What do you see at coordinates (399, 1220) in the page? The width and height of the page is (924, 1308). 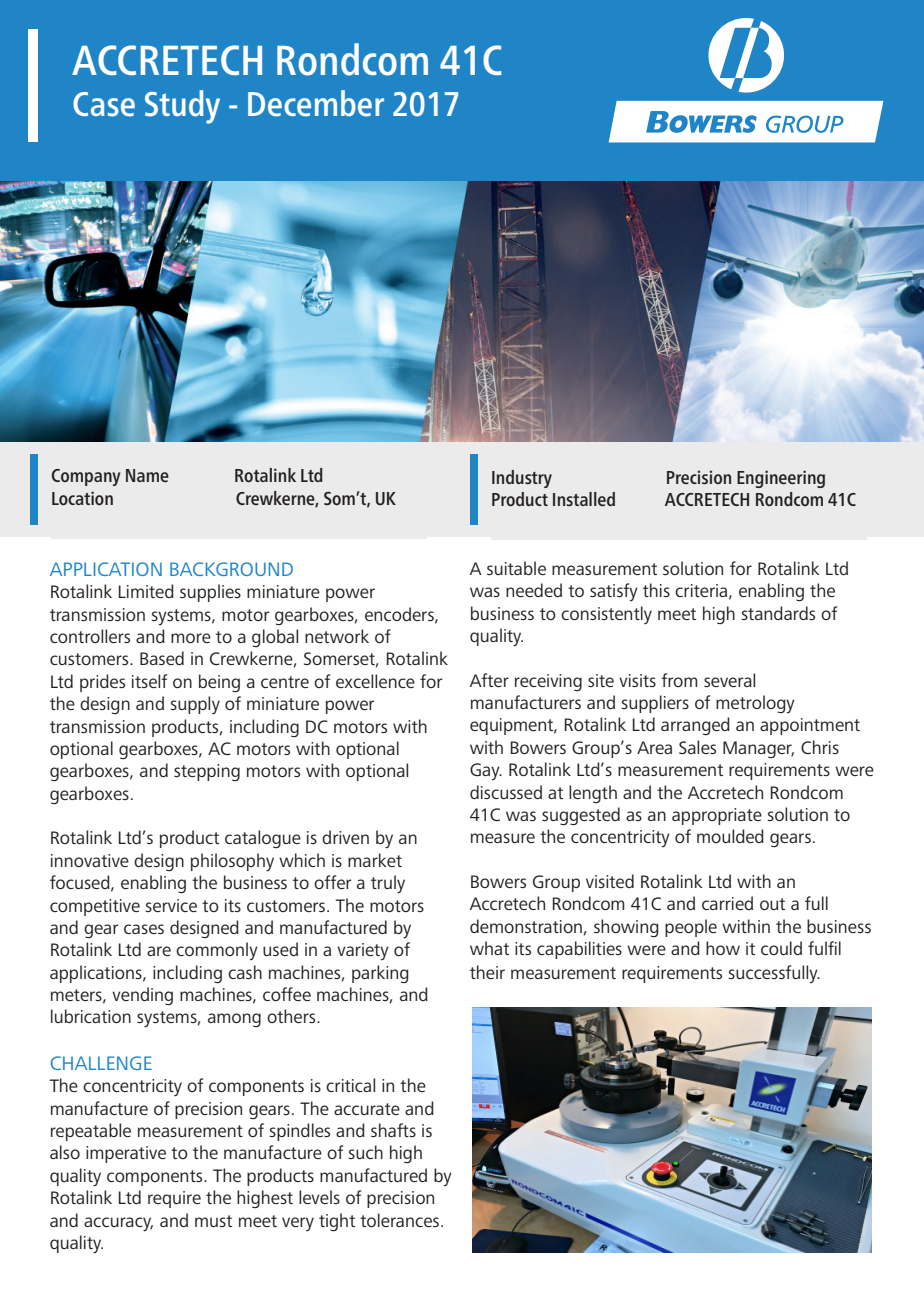 I see `tolerances` at bounding box center [399, 1220].
